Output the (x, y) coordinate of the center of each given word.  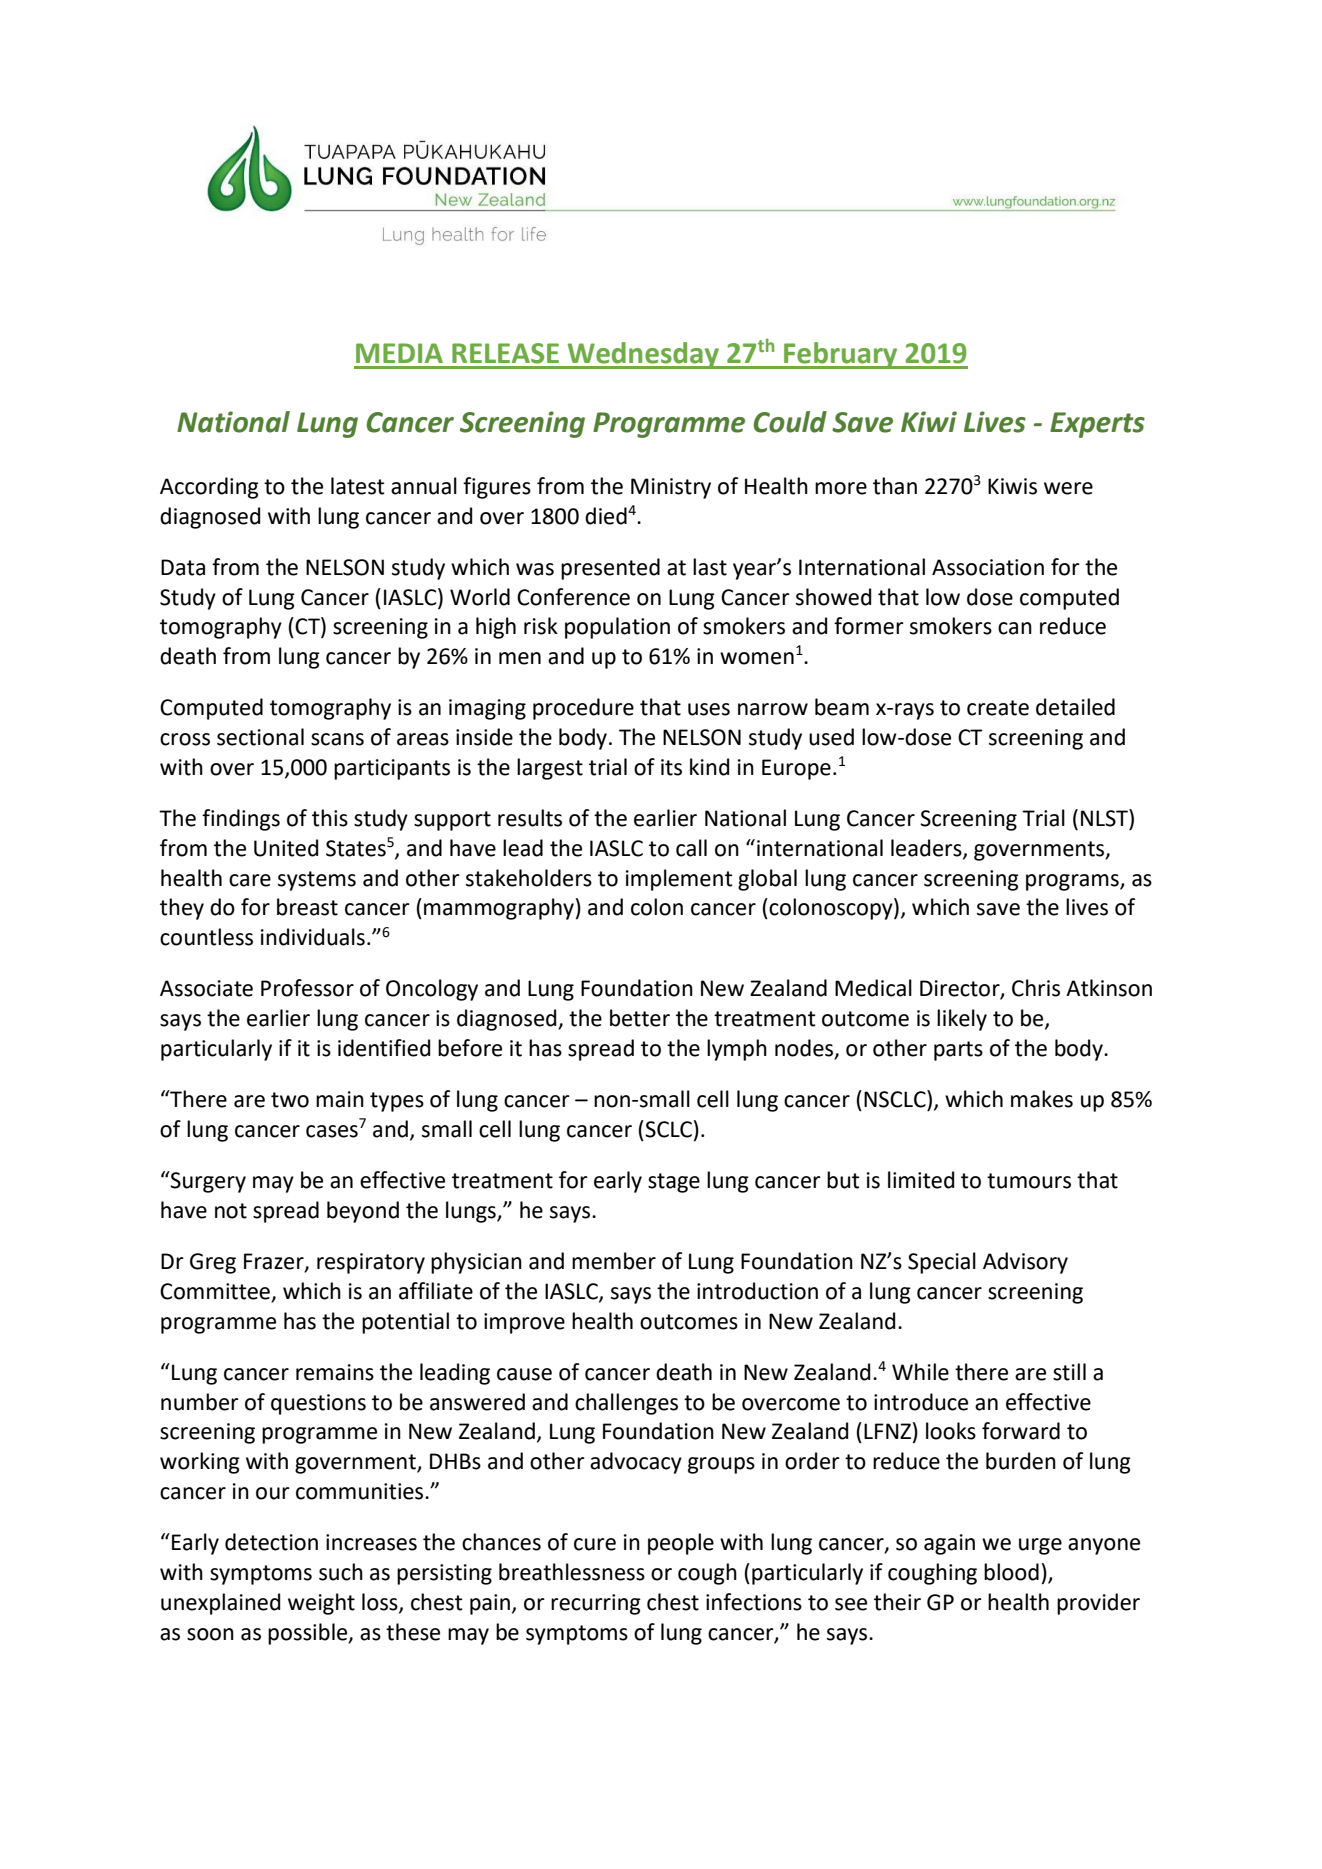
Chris (1036, 988)
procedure (583, 709)
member (614, 1261)
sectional (260, 737)
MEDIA (399, 353)
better (640, 1018)
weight (321, 1604)
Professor (307, 988)
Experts (1097, 425)
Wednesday (643, 355)
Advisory (1025, 1263)
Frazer (275, 1262)
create (998, 708)
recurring (596, 1604)
